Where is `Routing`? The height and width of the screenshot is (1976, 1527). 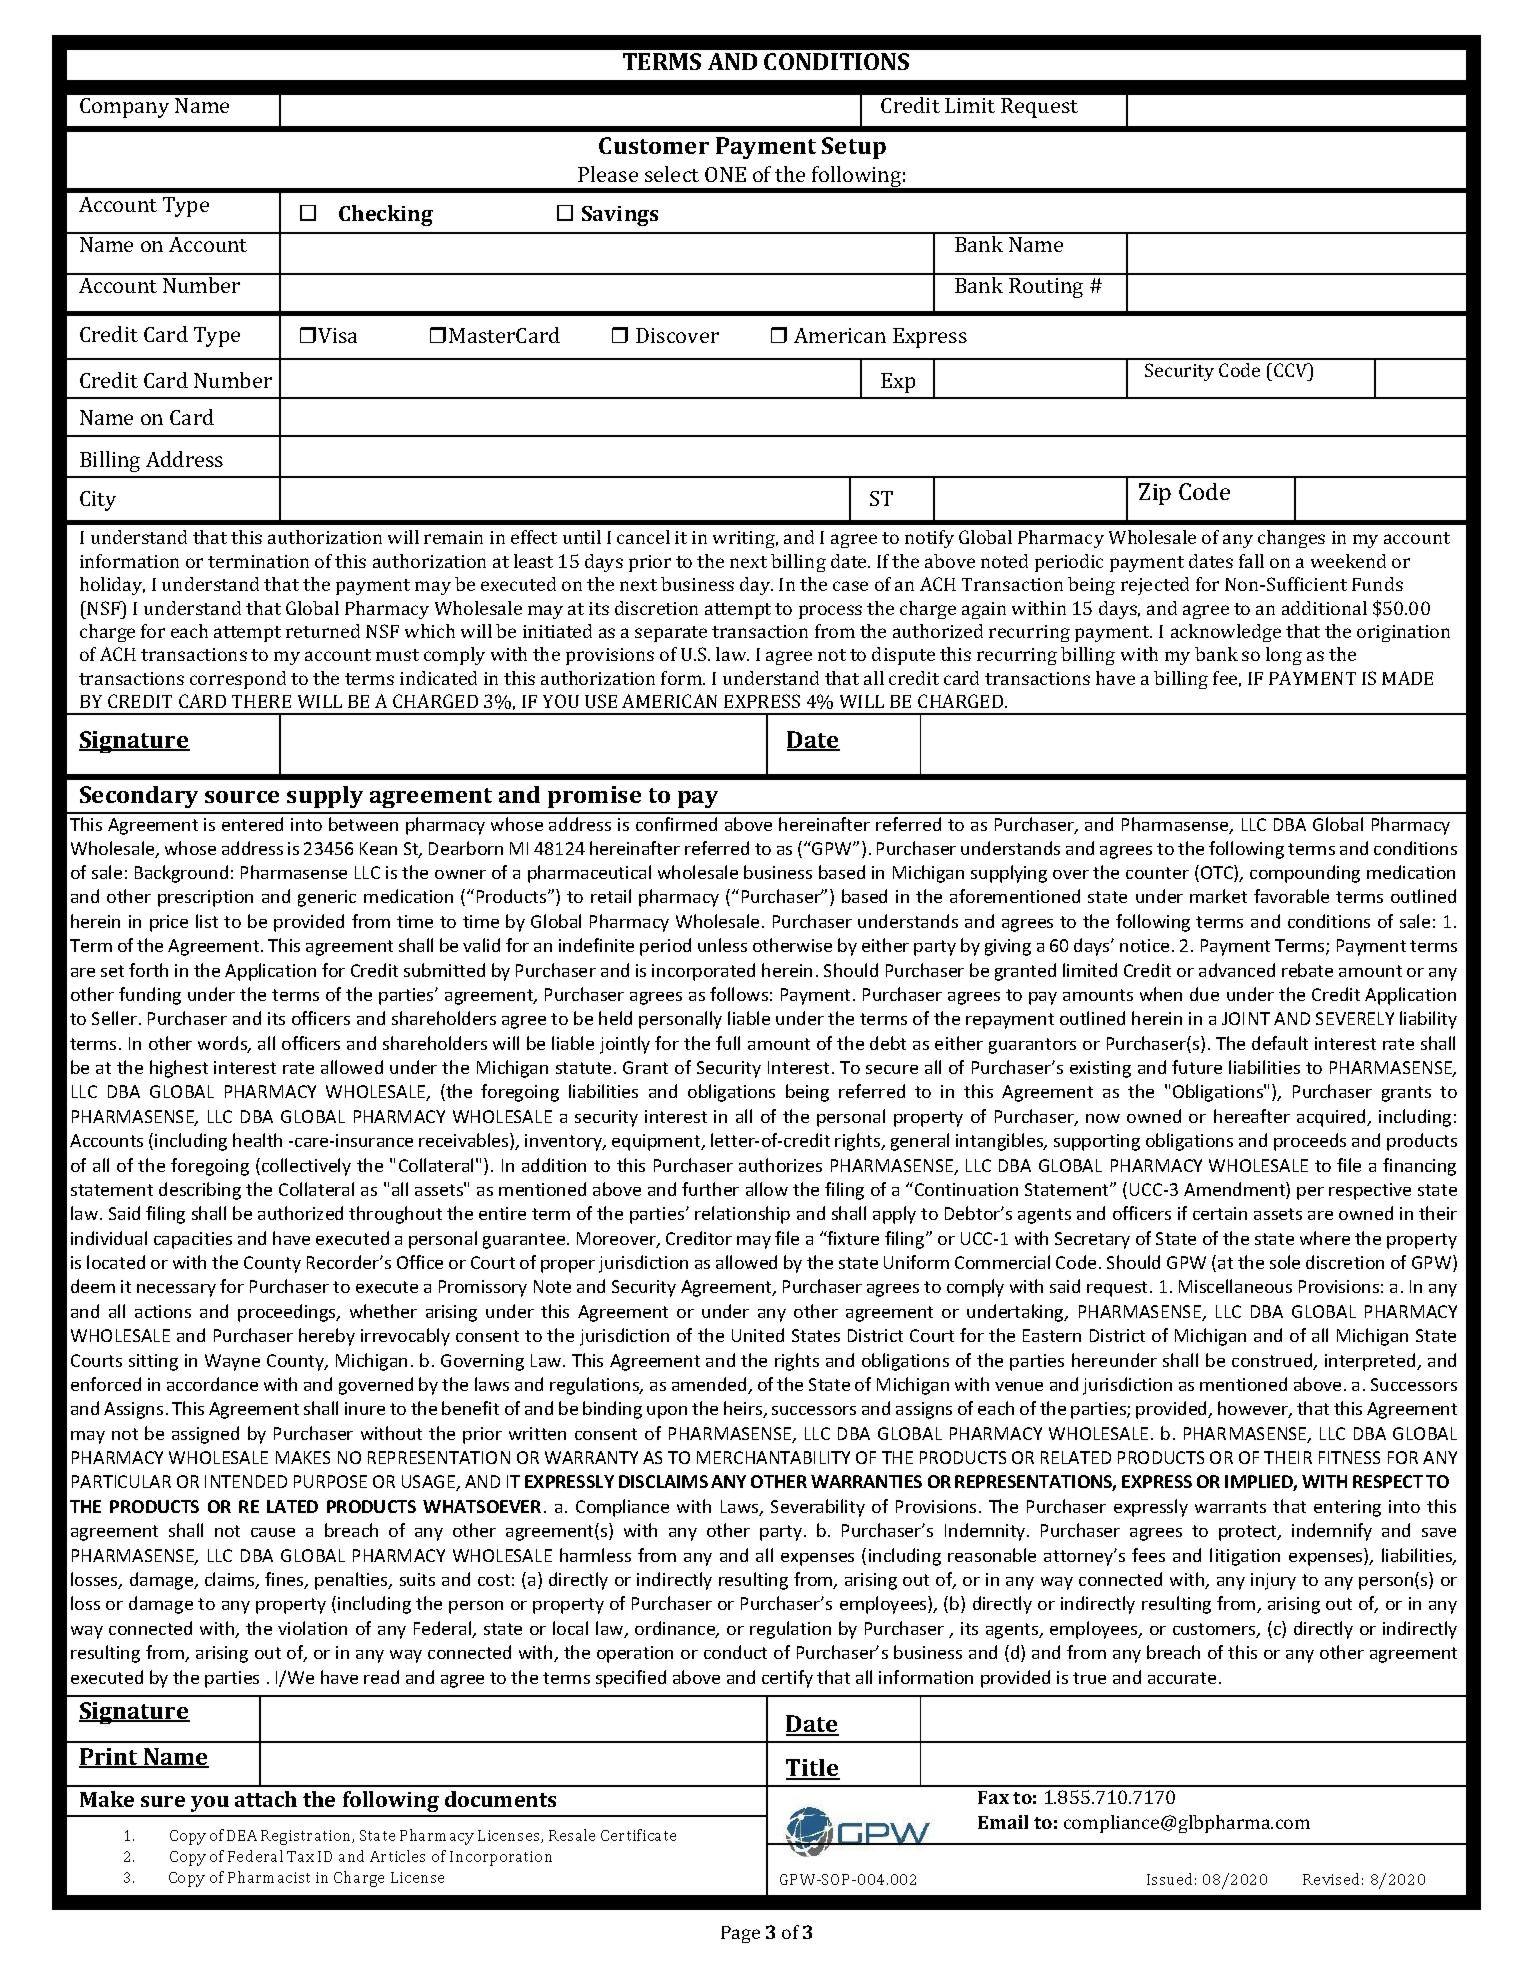
Routing is located at coordinates (1046, 288).
